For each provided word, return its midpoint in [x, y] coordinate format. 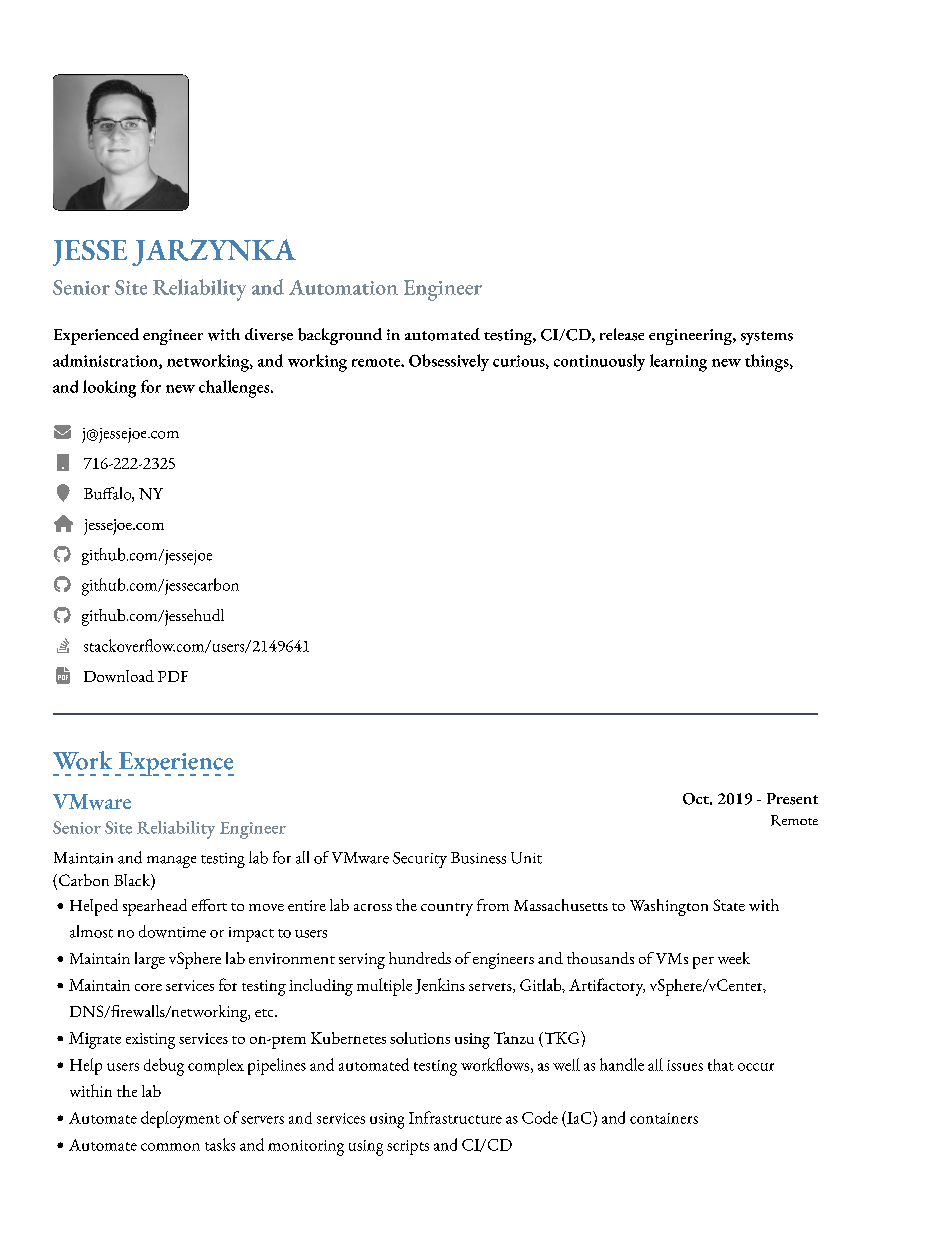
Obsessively [449, 362]
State [729, 905]
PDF [173, 676]
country [447, 909]
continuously [599, 362]
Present [792, 799]
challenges [235, 389]
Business [478, 858]
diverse [269, 334]
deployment [180, 1119]
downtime [172, 931]
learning [678, 363]
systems [767, 338]
